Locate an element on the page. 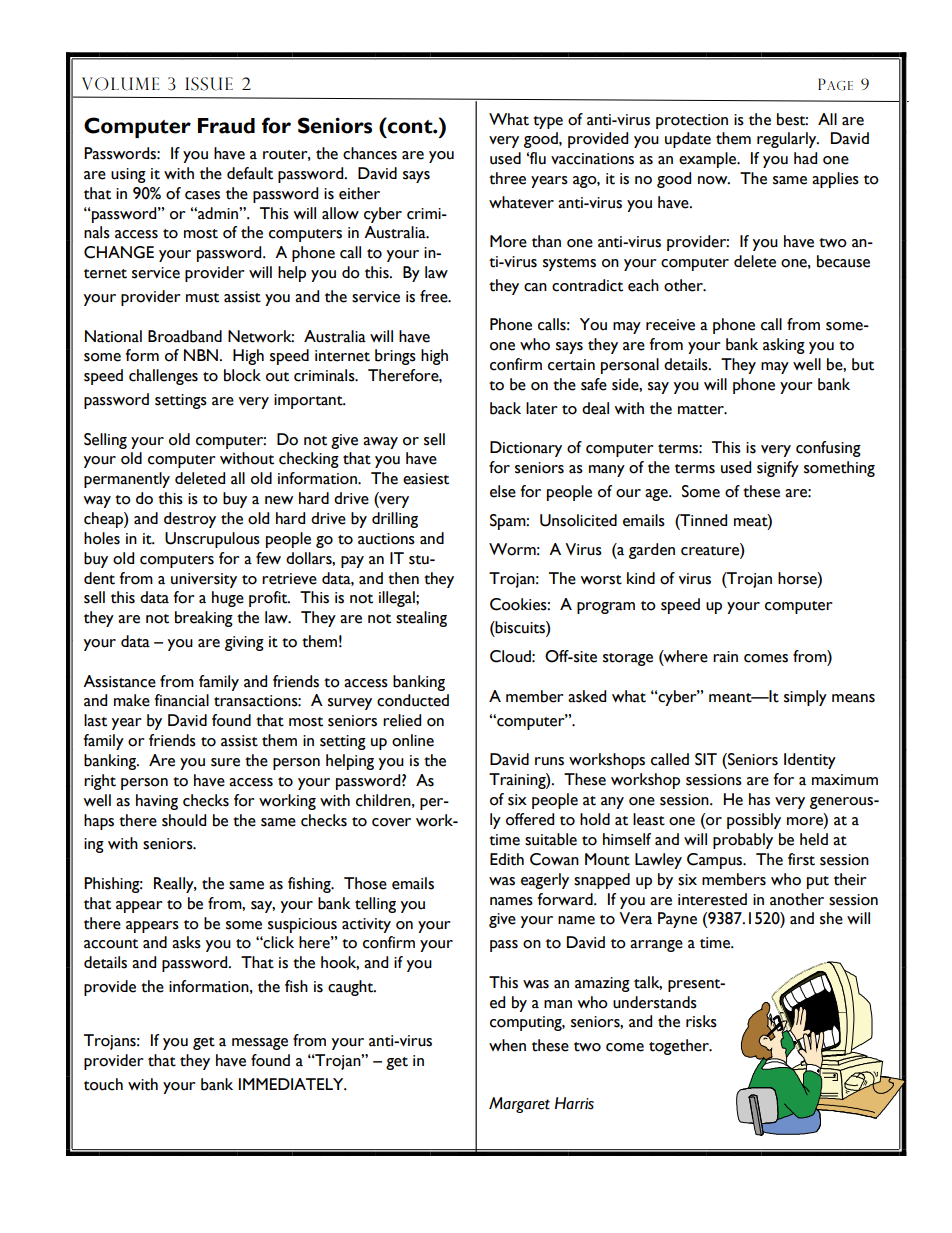  sure is located at coordinates (225, 762).
